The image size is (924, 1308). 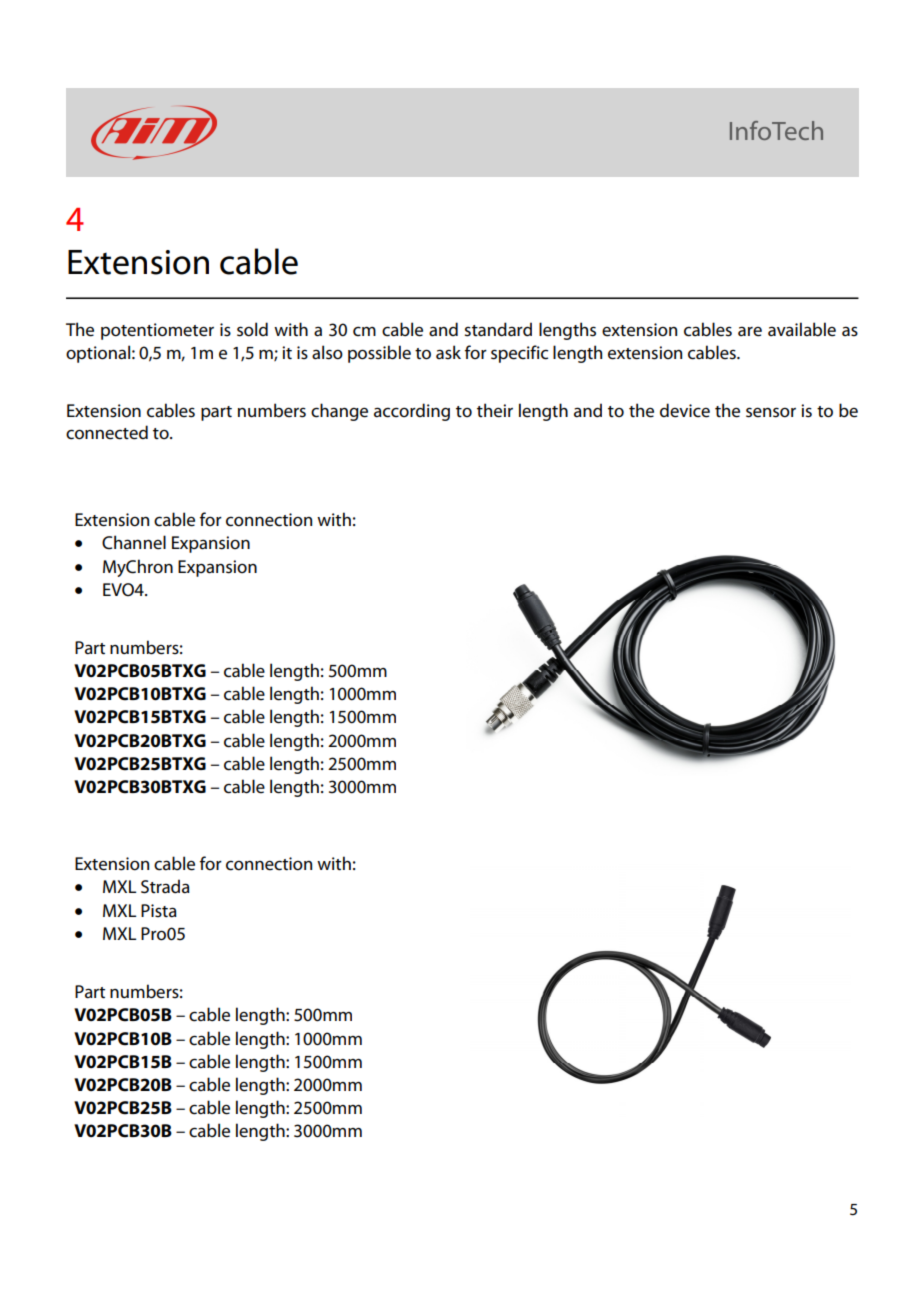 What do you see at coordinates (165, 886) in the screenshot?
I see `Strada` at bounding box center [165, 886].
